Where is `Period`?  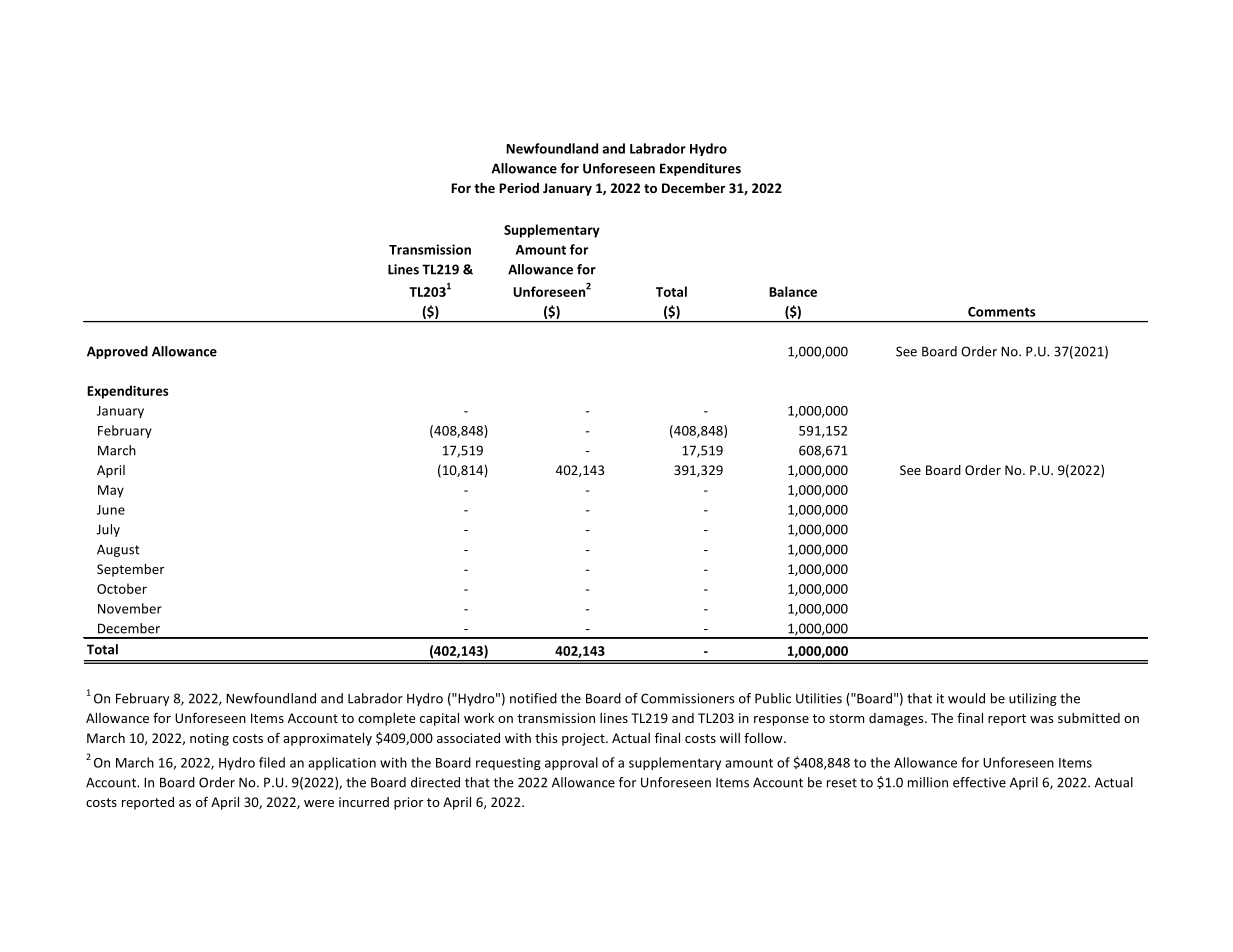 Period is located at coordinates (519, 188).
